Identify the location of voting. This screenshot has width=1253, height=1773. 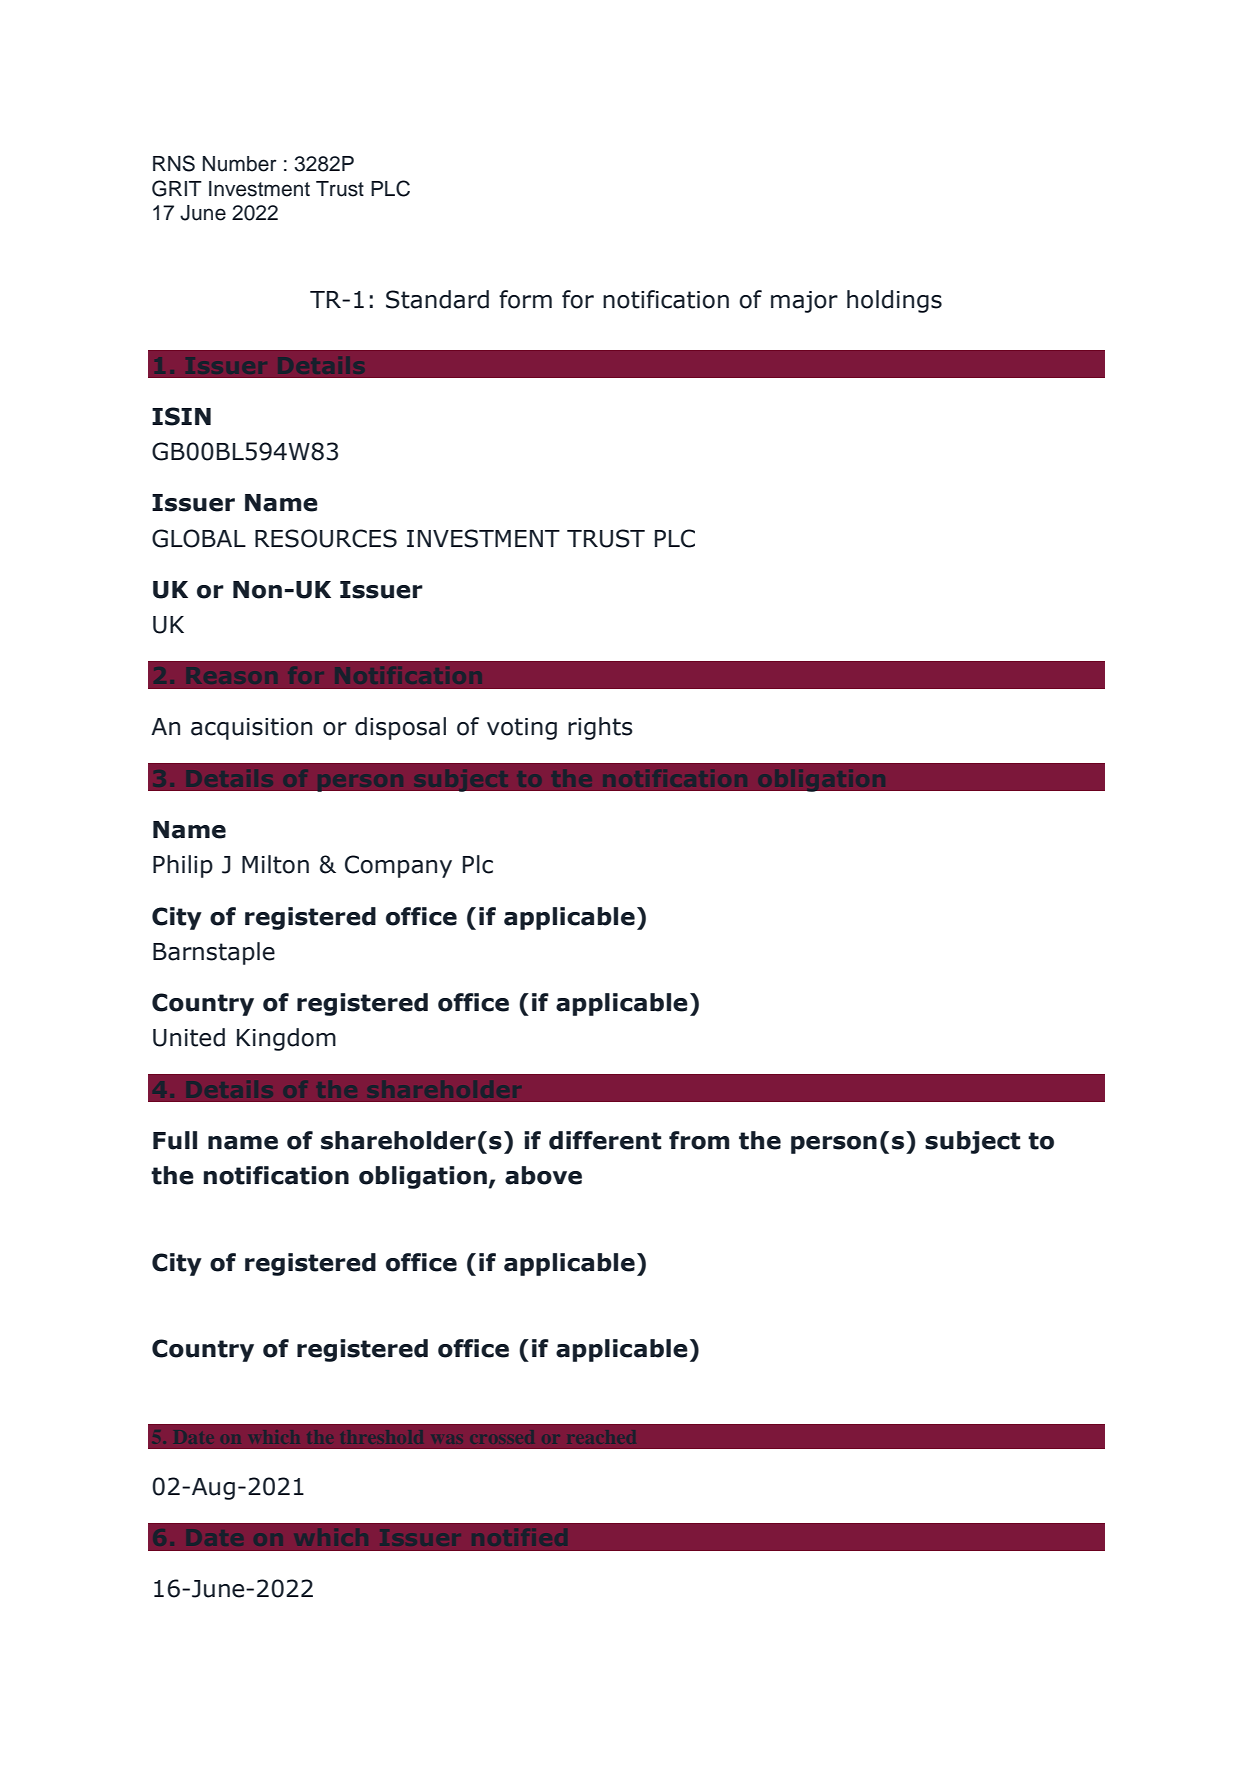
(522, 729).
